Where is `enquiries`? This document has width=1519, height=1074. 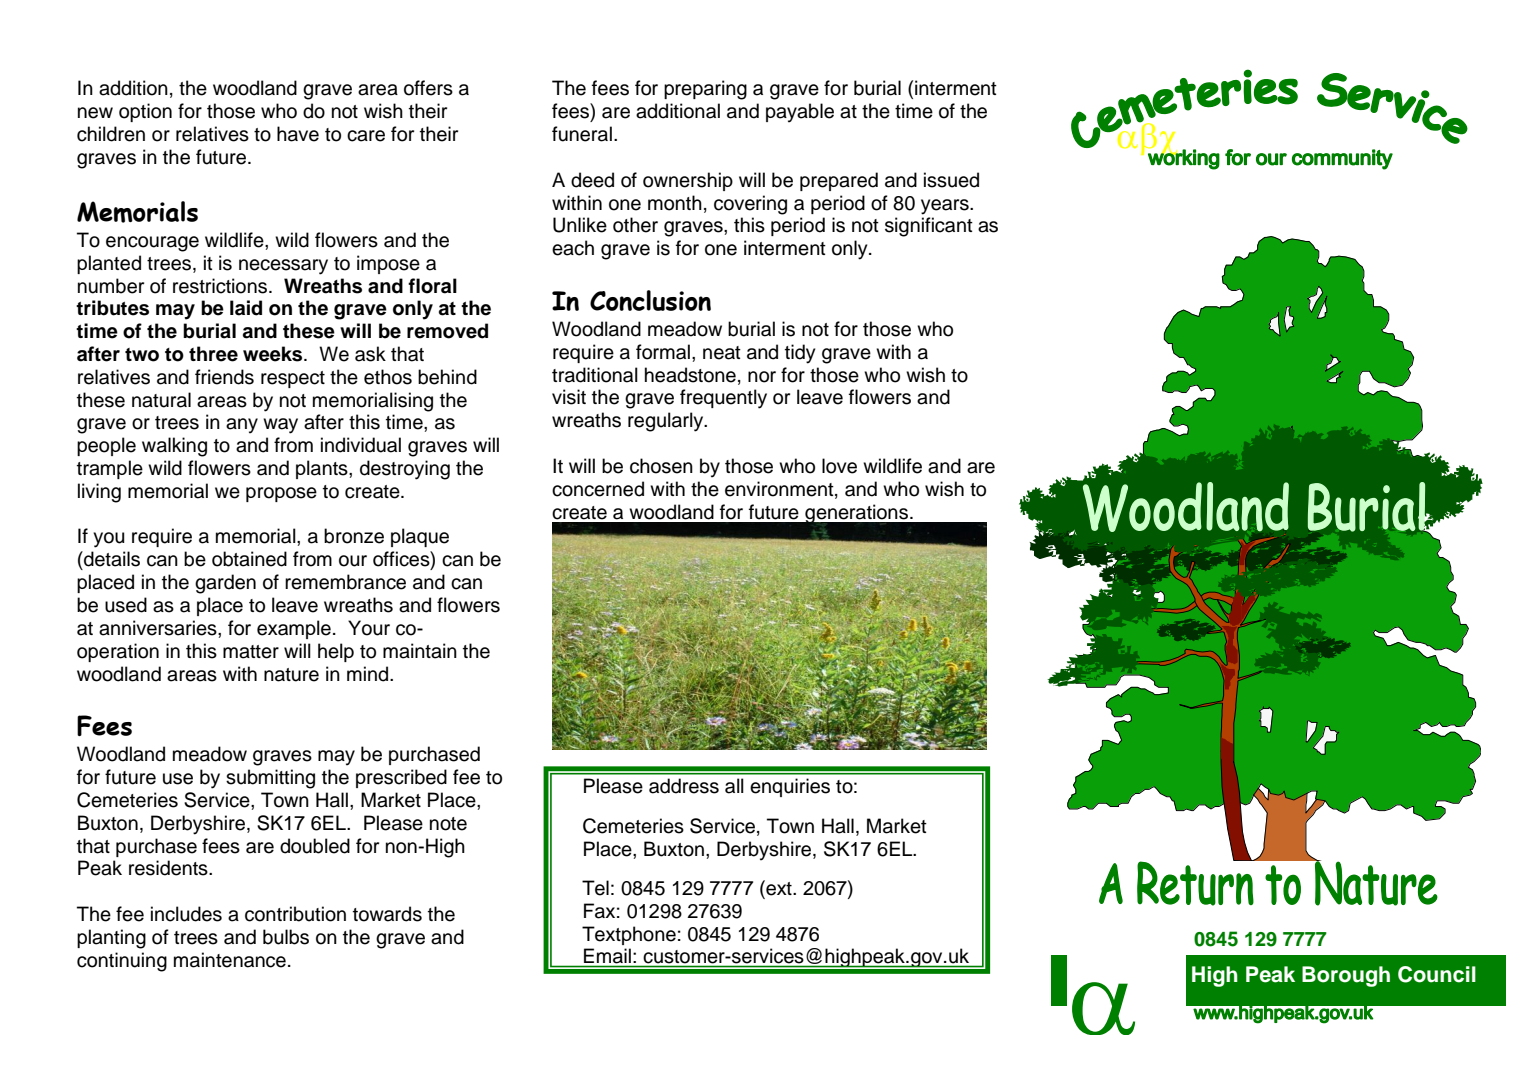 enquiries is located at coordinates (790, 787).
